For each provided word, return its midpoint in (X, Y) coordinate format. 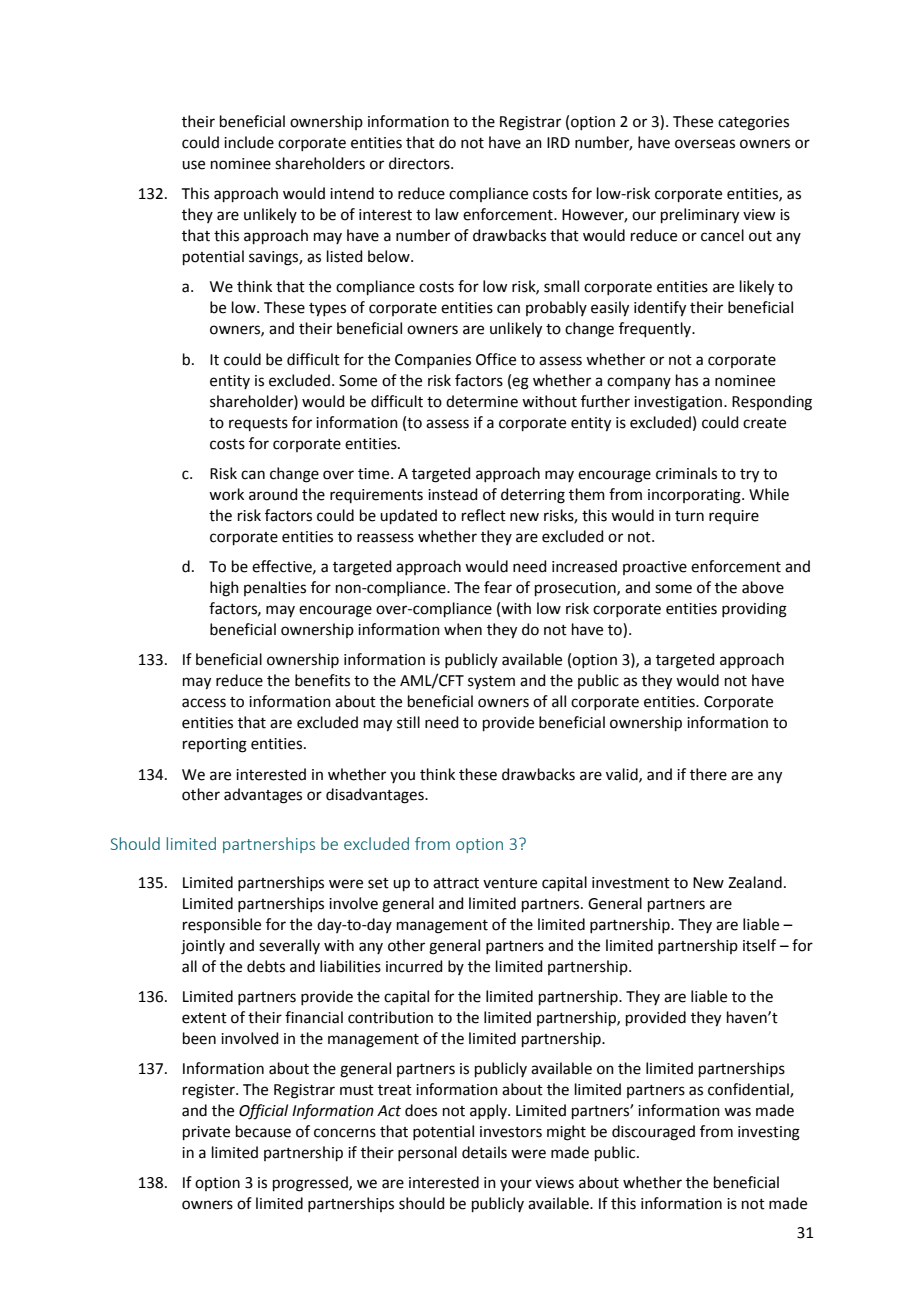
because (263, 1131)
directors (420, 163)
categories (753, 123)
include (249, 142)
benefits (322, 680)
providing (754, 610)
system (491, 682)
